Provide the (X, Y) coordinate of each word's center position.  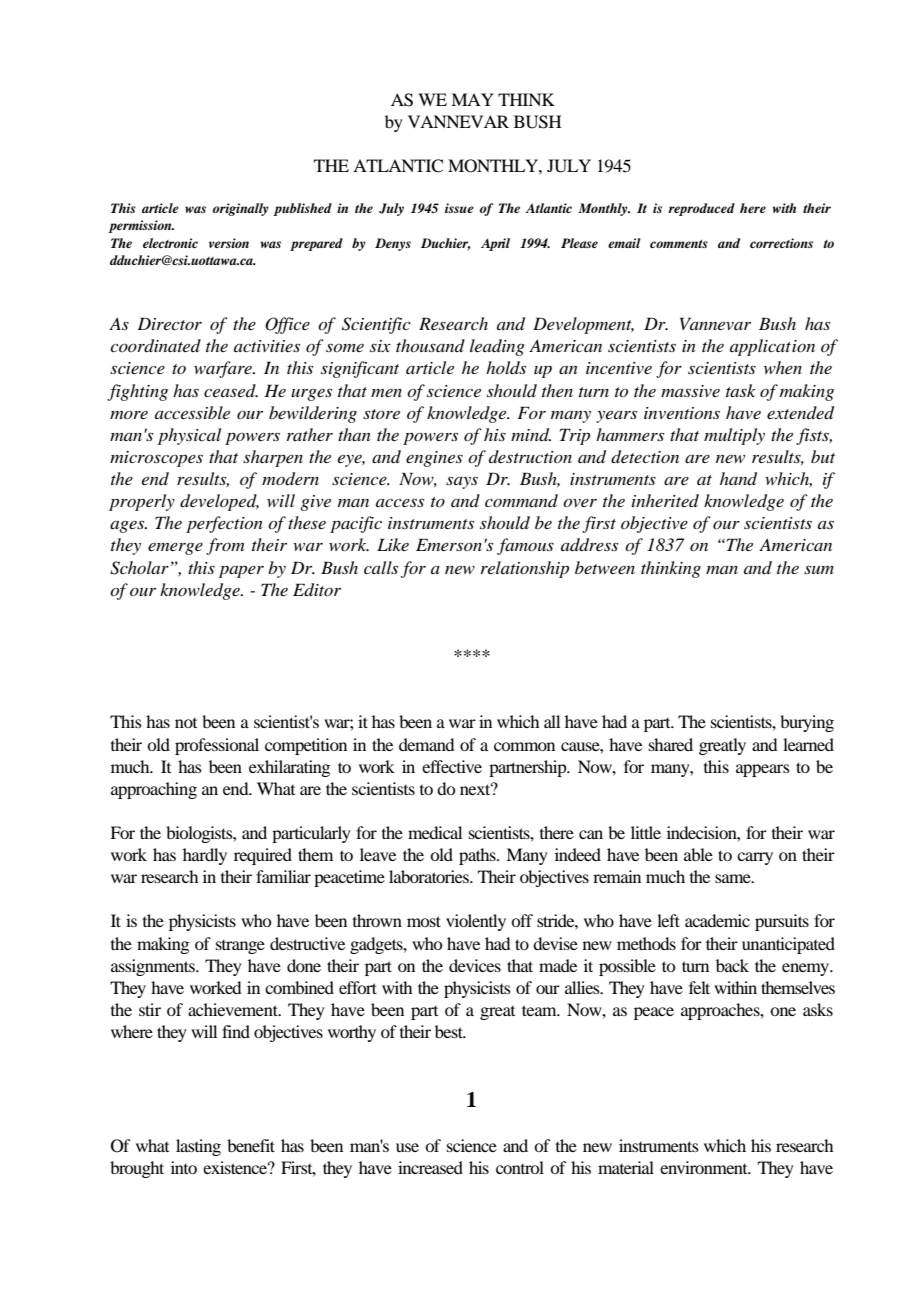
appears (763, 770)
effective (452, 766)
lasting (198, 1147)
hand (738, 479)
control (520, 1167)
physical (189, 436)
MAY (472, 99)
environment (705, 1167)
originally (241, 209)
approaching (154, 790)
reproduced (701, 209)
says (462, 482)
